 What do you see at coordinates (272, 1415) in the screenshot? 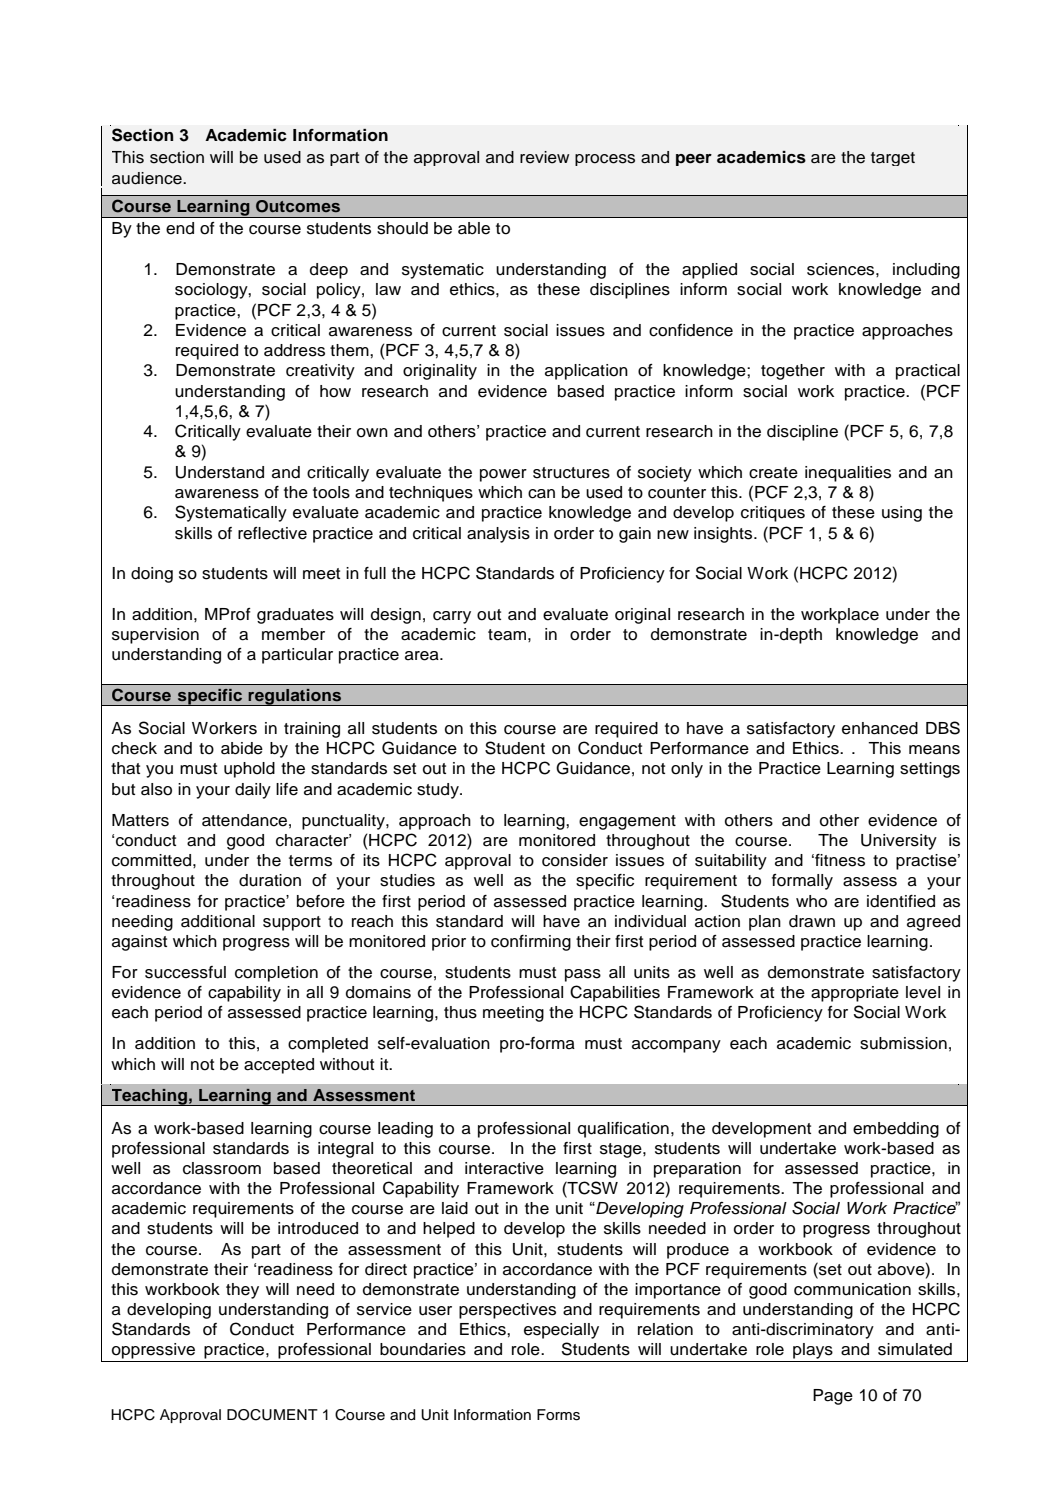
I see `DOCUMENT` at bounding box center [272, 1415].
